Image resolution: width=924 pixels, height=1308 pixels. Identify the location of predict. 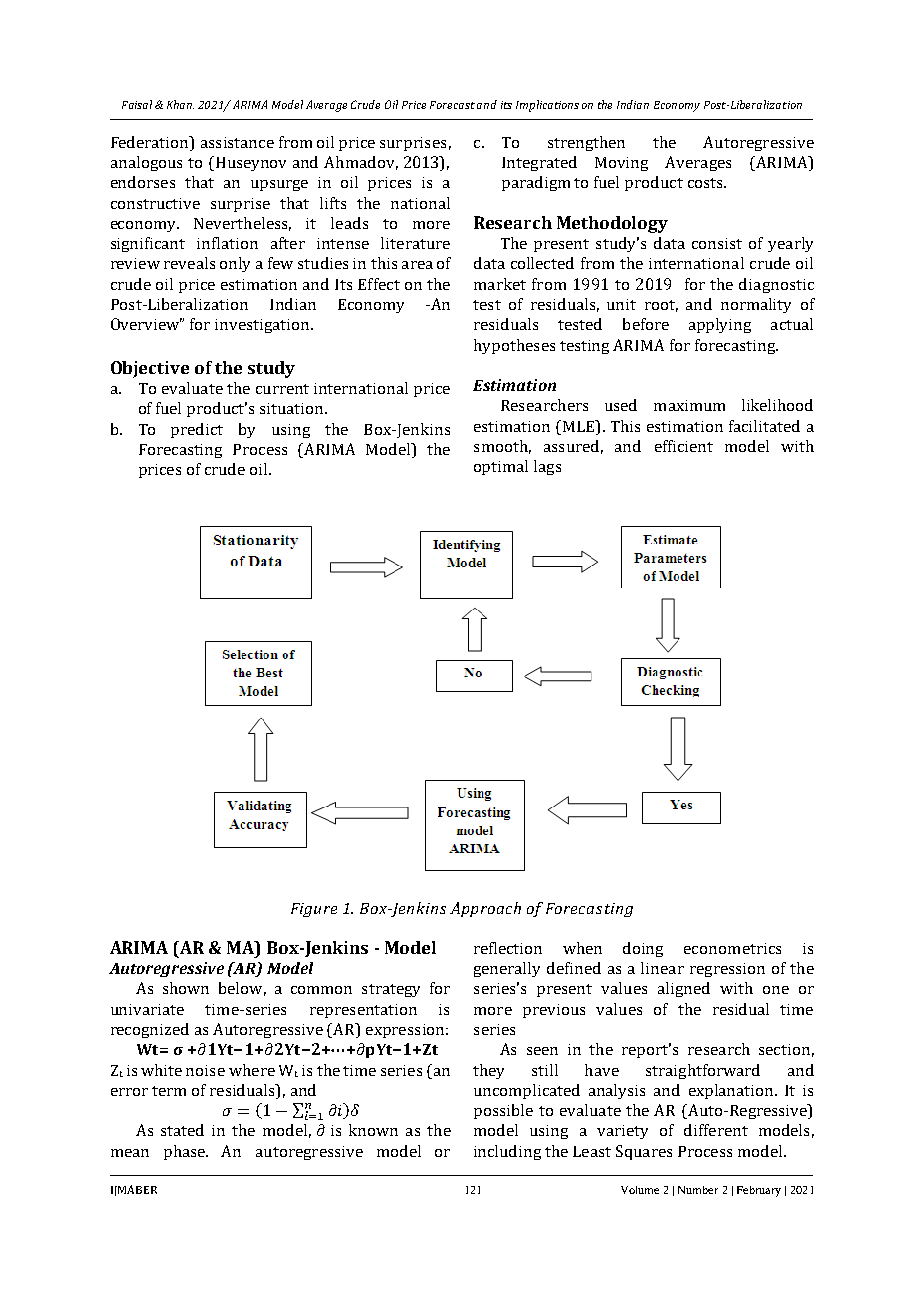
(197, 430).
